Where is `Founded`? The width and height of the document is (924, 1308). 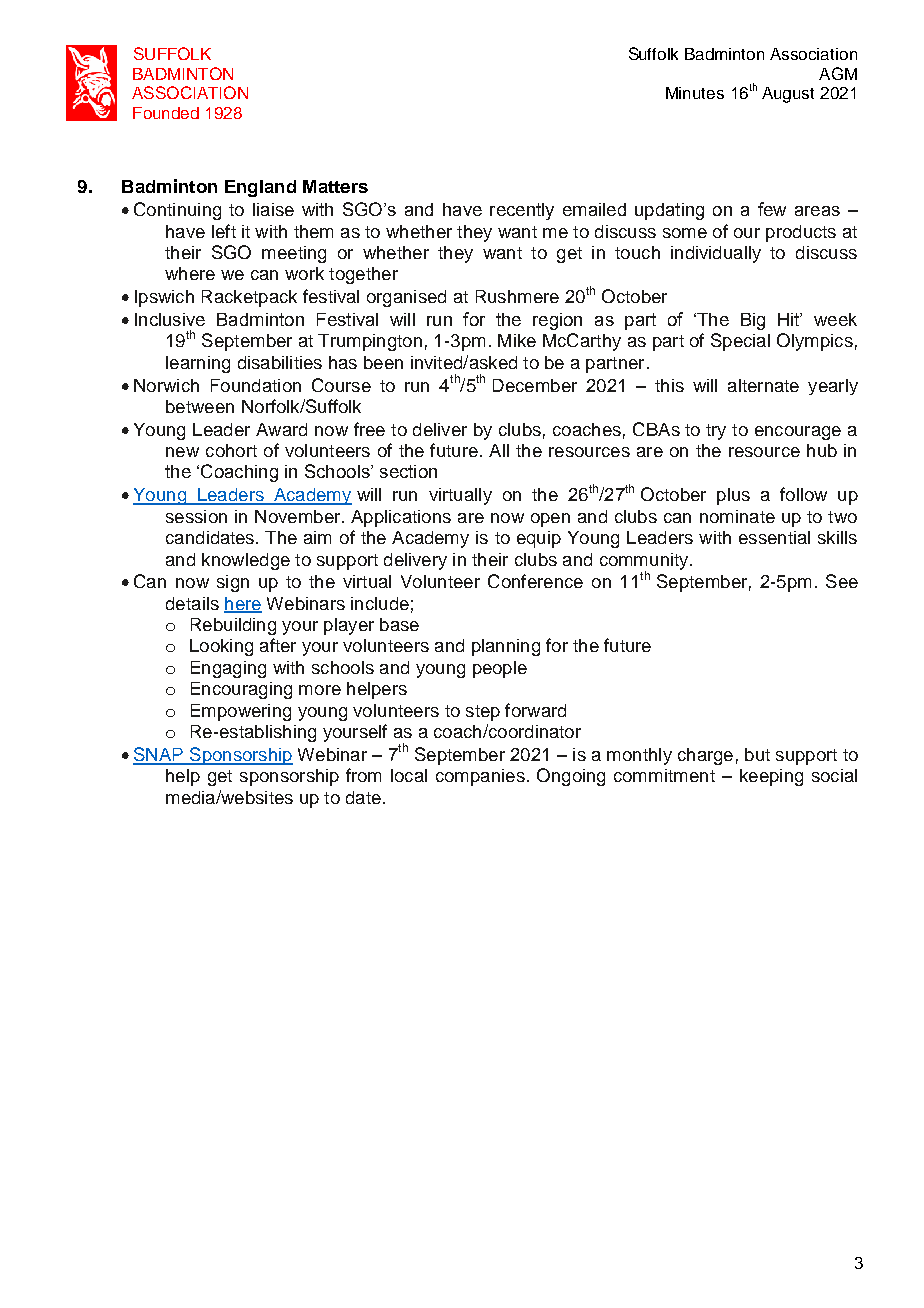 Founded is located at coordinates (166, 113).
